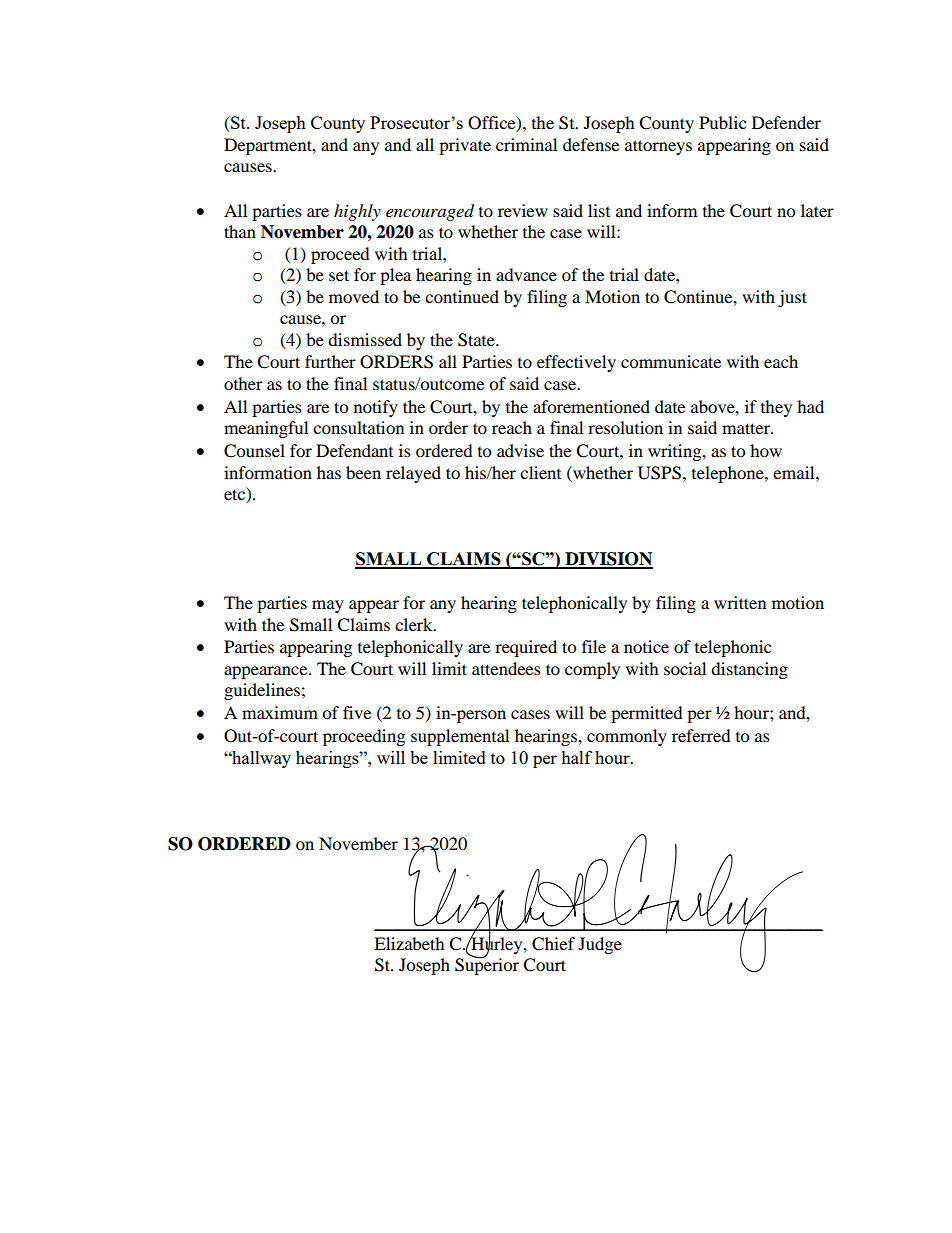 Image resolution: width=952 pixels, height=1233 pixels. Describe the element at coordinates (701, 735) in the document. I see `referred` at that location.
